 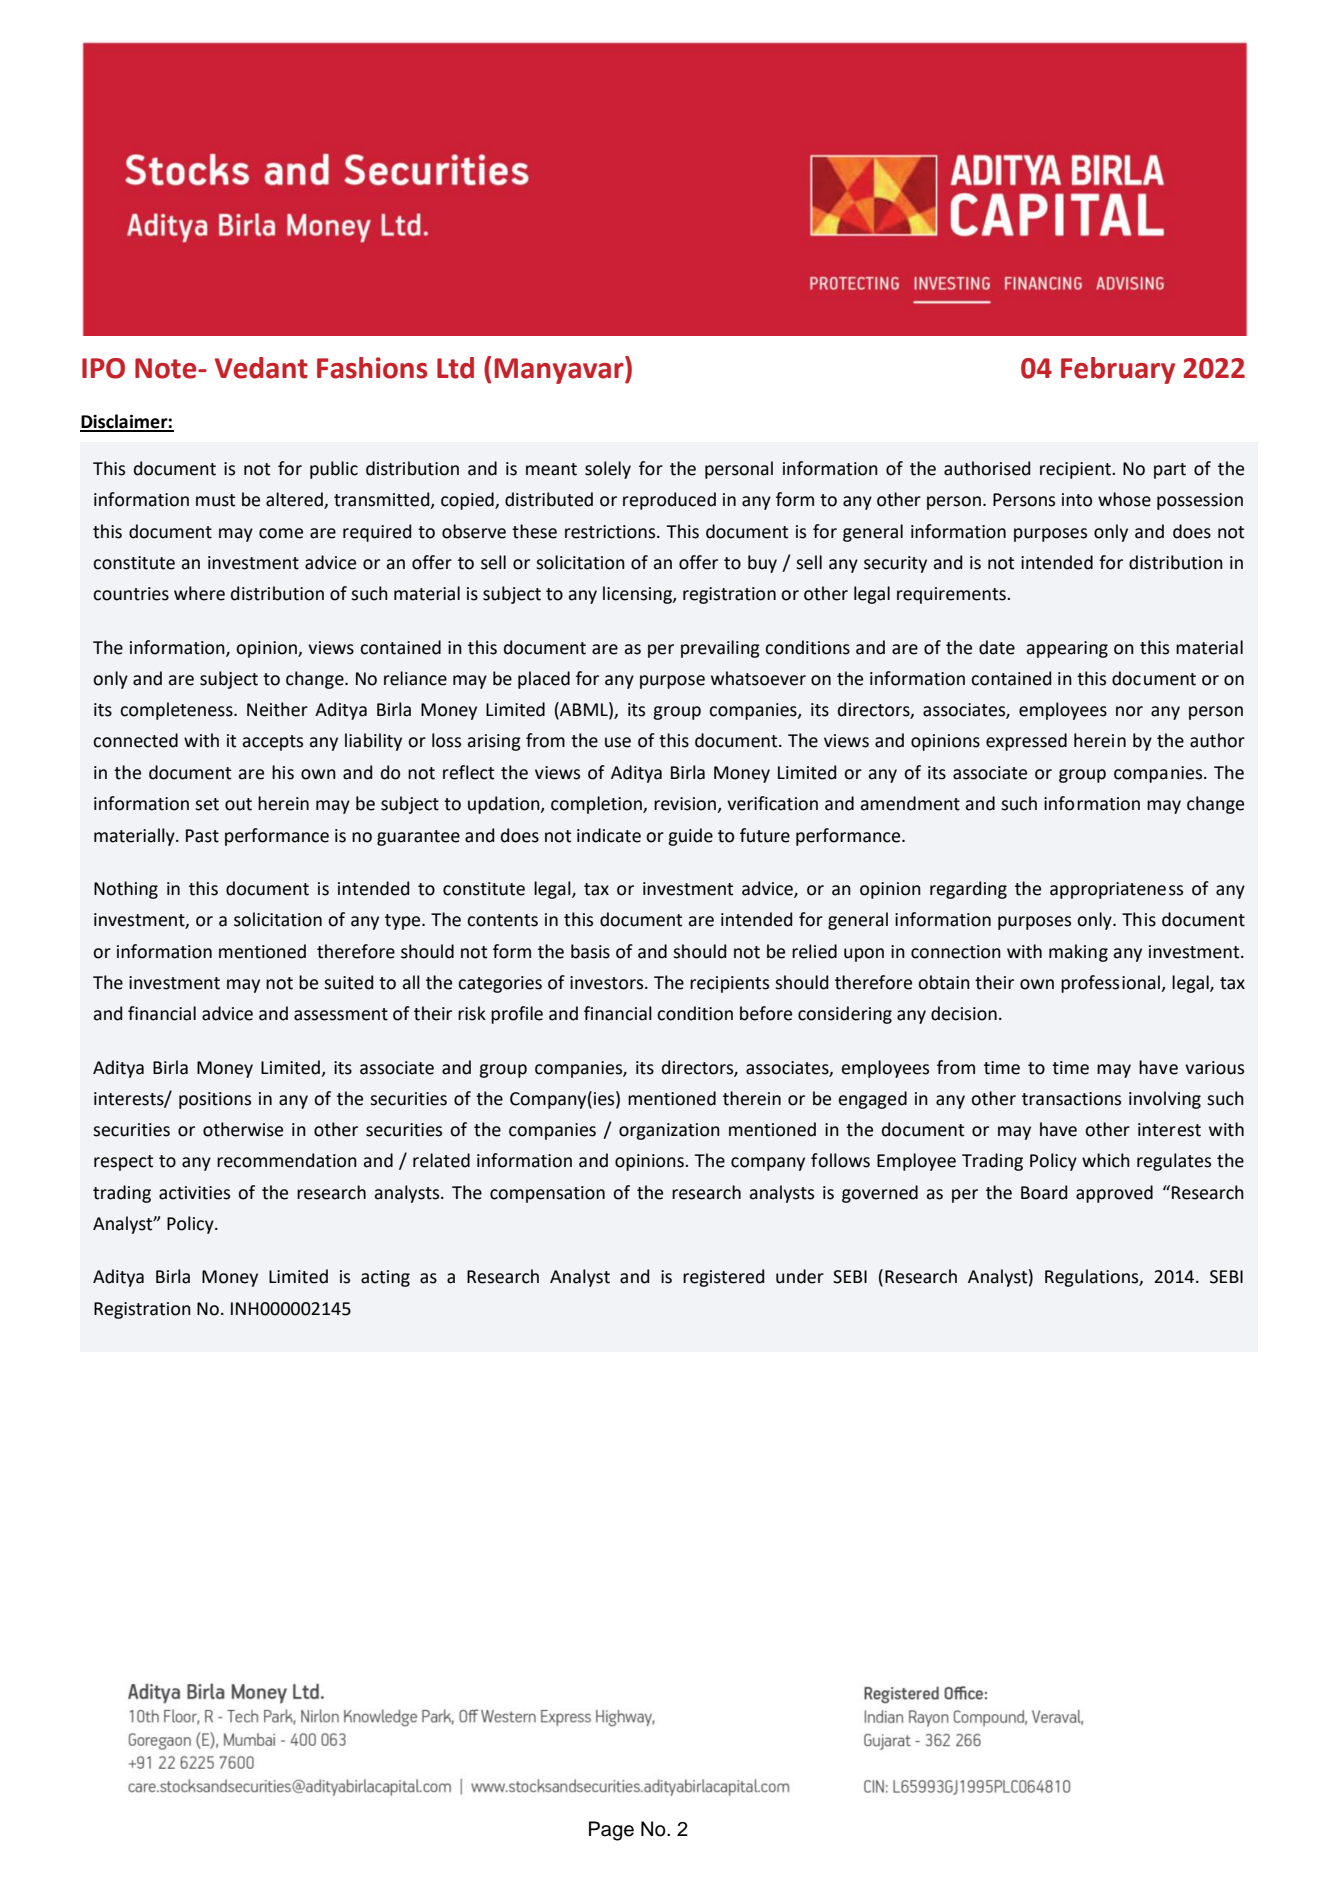 I want to click on approved, so click(x=1114, y=1194).
